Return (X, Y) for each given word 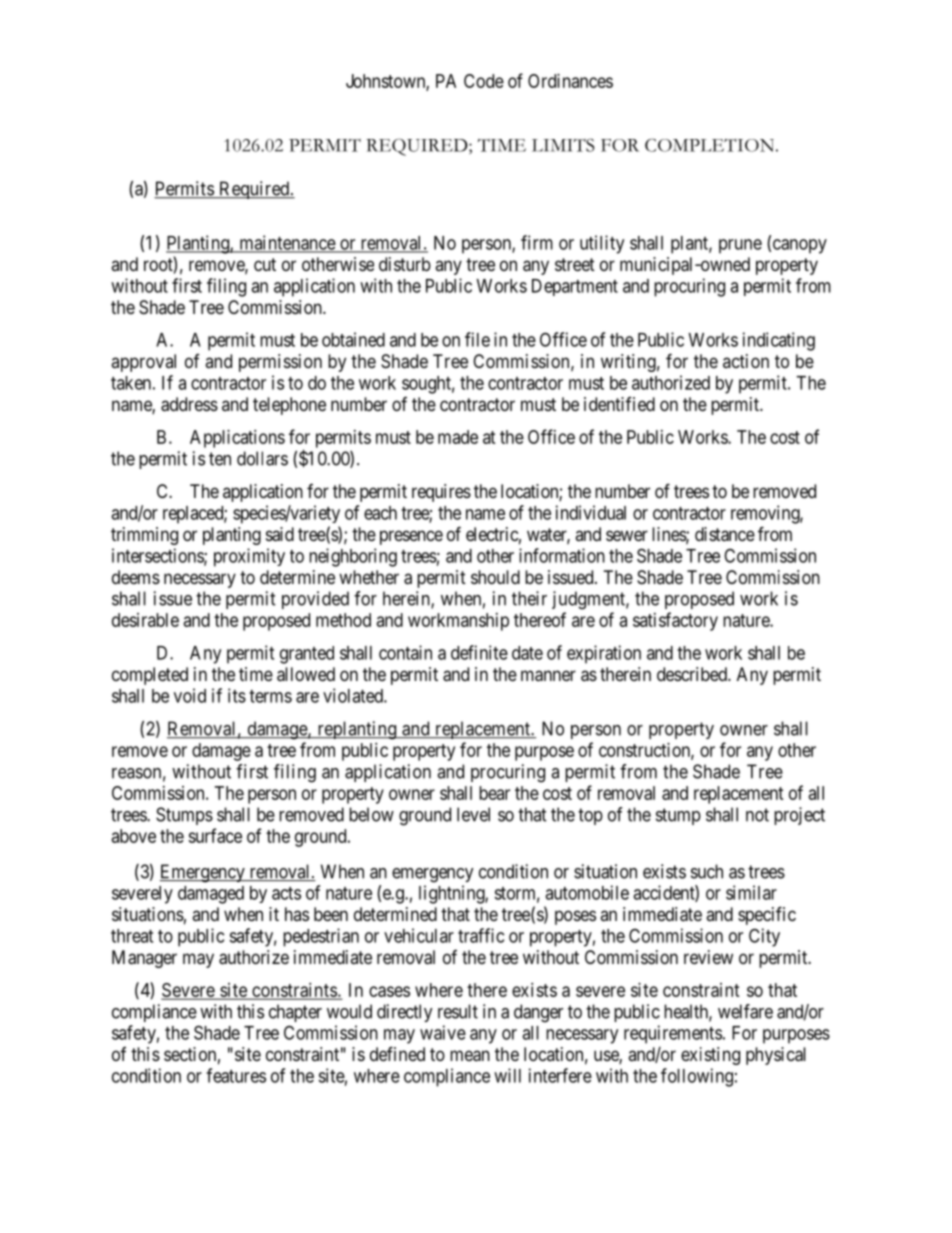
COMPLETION (709, 145)
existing (710, 1056)
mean (470, 1056)
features (236, 1075)
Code (484, 81)
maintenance (287, 243)
